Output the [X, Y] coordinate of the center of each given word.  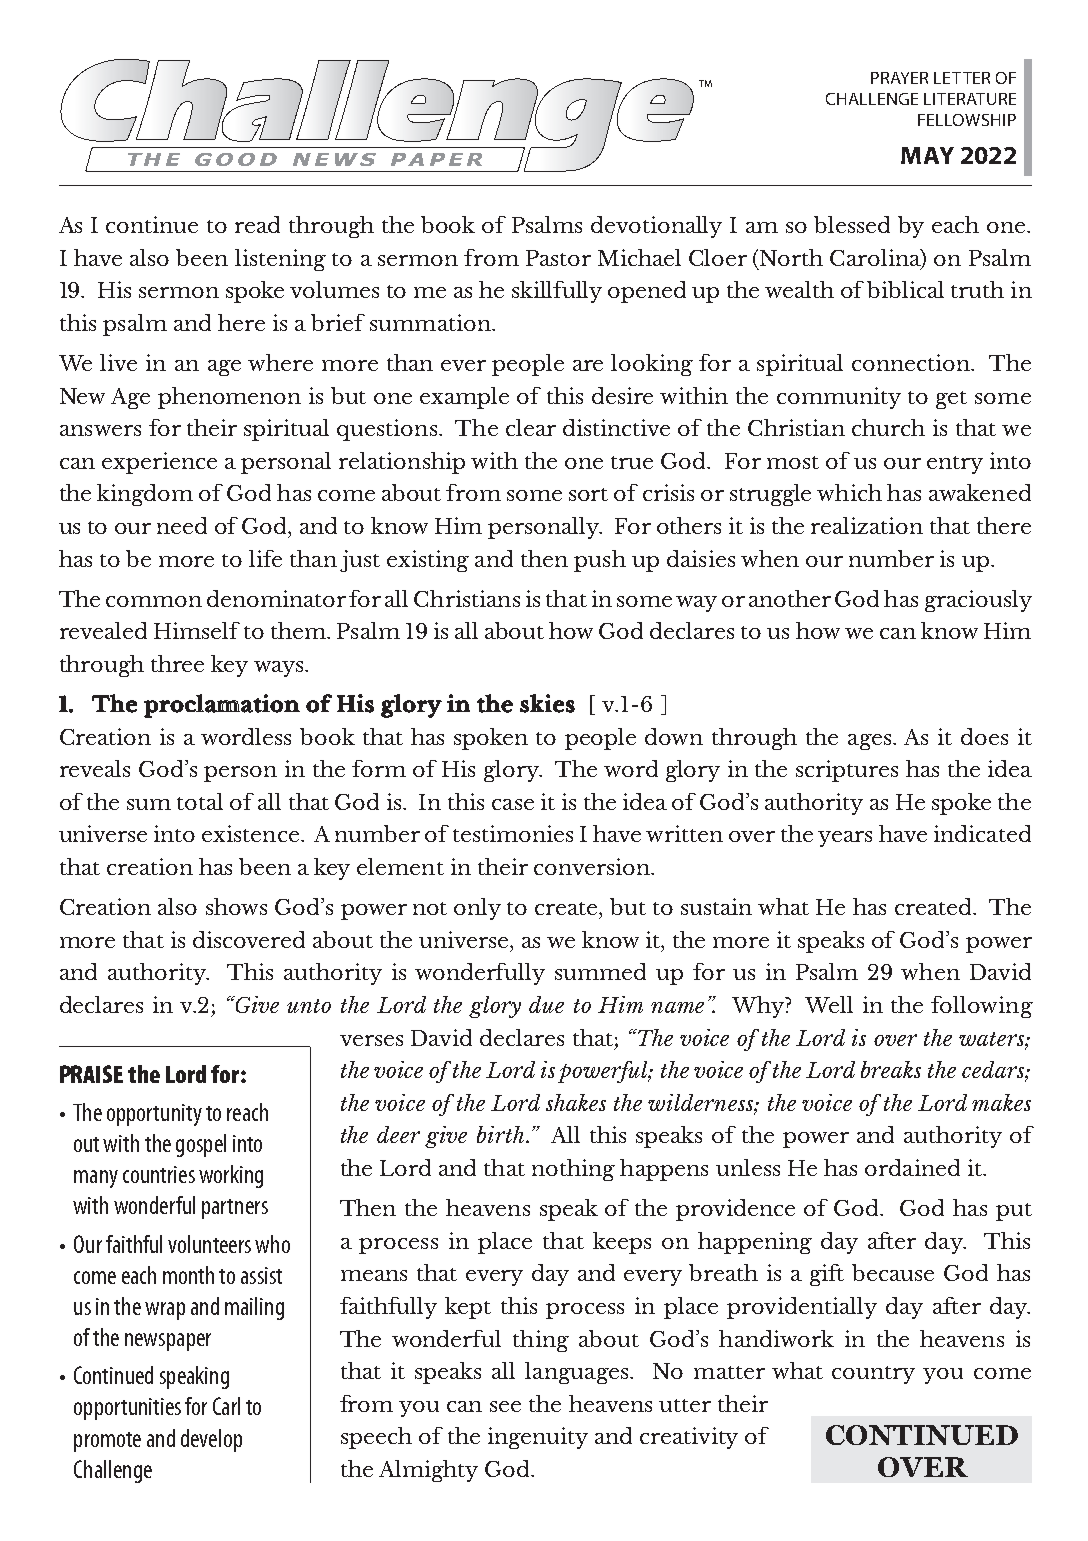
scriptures [847, 771]
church [888, 427]
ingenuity [538, 1438]
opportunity [154, 1115]
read [257, 224]
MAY [927, 155]
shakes [576, 1102]
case [513, 804]
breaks [891, 1069]
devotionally [656, 227]
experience [159, 463]
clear [531, 427]
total [200, 801]
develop [211, 1440]
